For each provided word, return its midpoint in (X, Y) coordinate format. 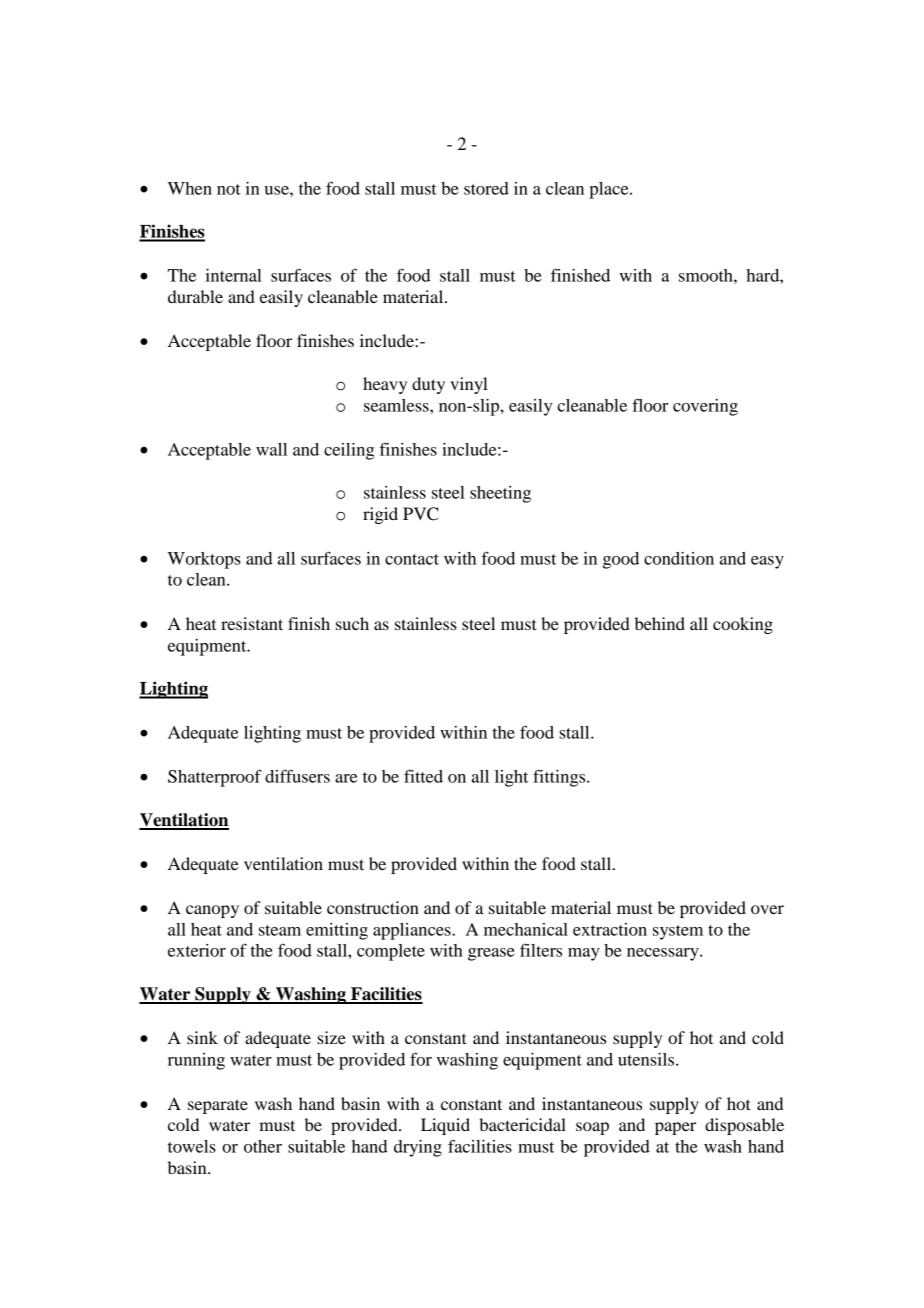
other (263, 1146)
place (610, 190)
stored (486, 188)
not (229, 189)
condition (679, 558)
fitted (423, 776)
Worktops (204, 560)
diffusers (297, 776)
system (678, 932)
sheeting (500, 494)
